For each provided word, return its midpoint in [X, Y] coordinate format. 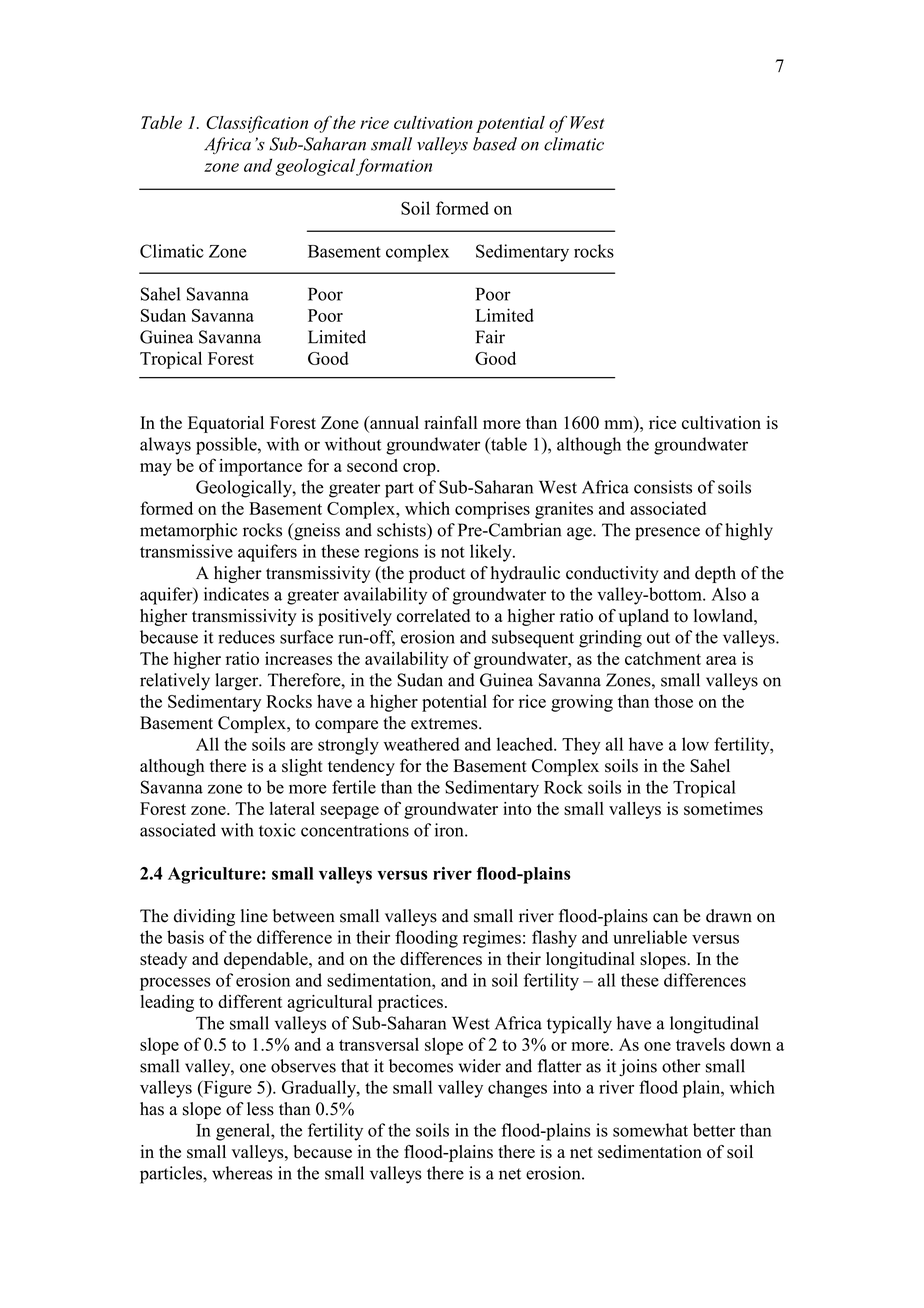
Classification [257, 124]
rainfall [450, 422]
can [665, 918]
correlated [433, 616]
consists [663, 487]
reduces [246, 637]
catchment [663, 658]
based [495, 144]
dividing [204, 917]
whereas [242, 1173]
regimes [492, 939]
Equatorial [226, 424]
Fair [490, 337]
